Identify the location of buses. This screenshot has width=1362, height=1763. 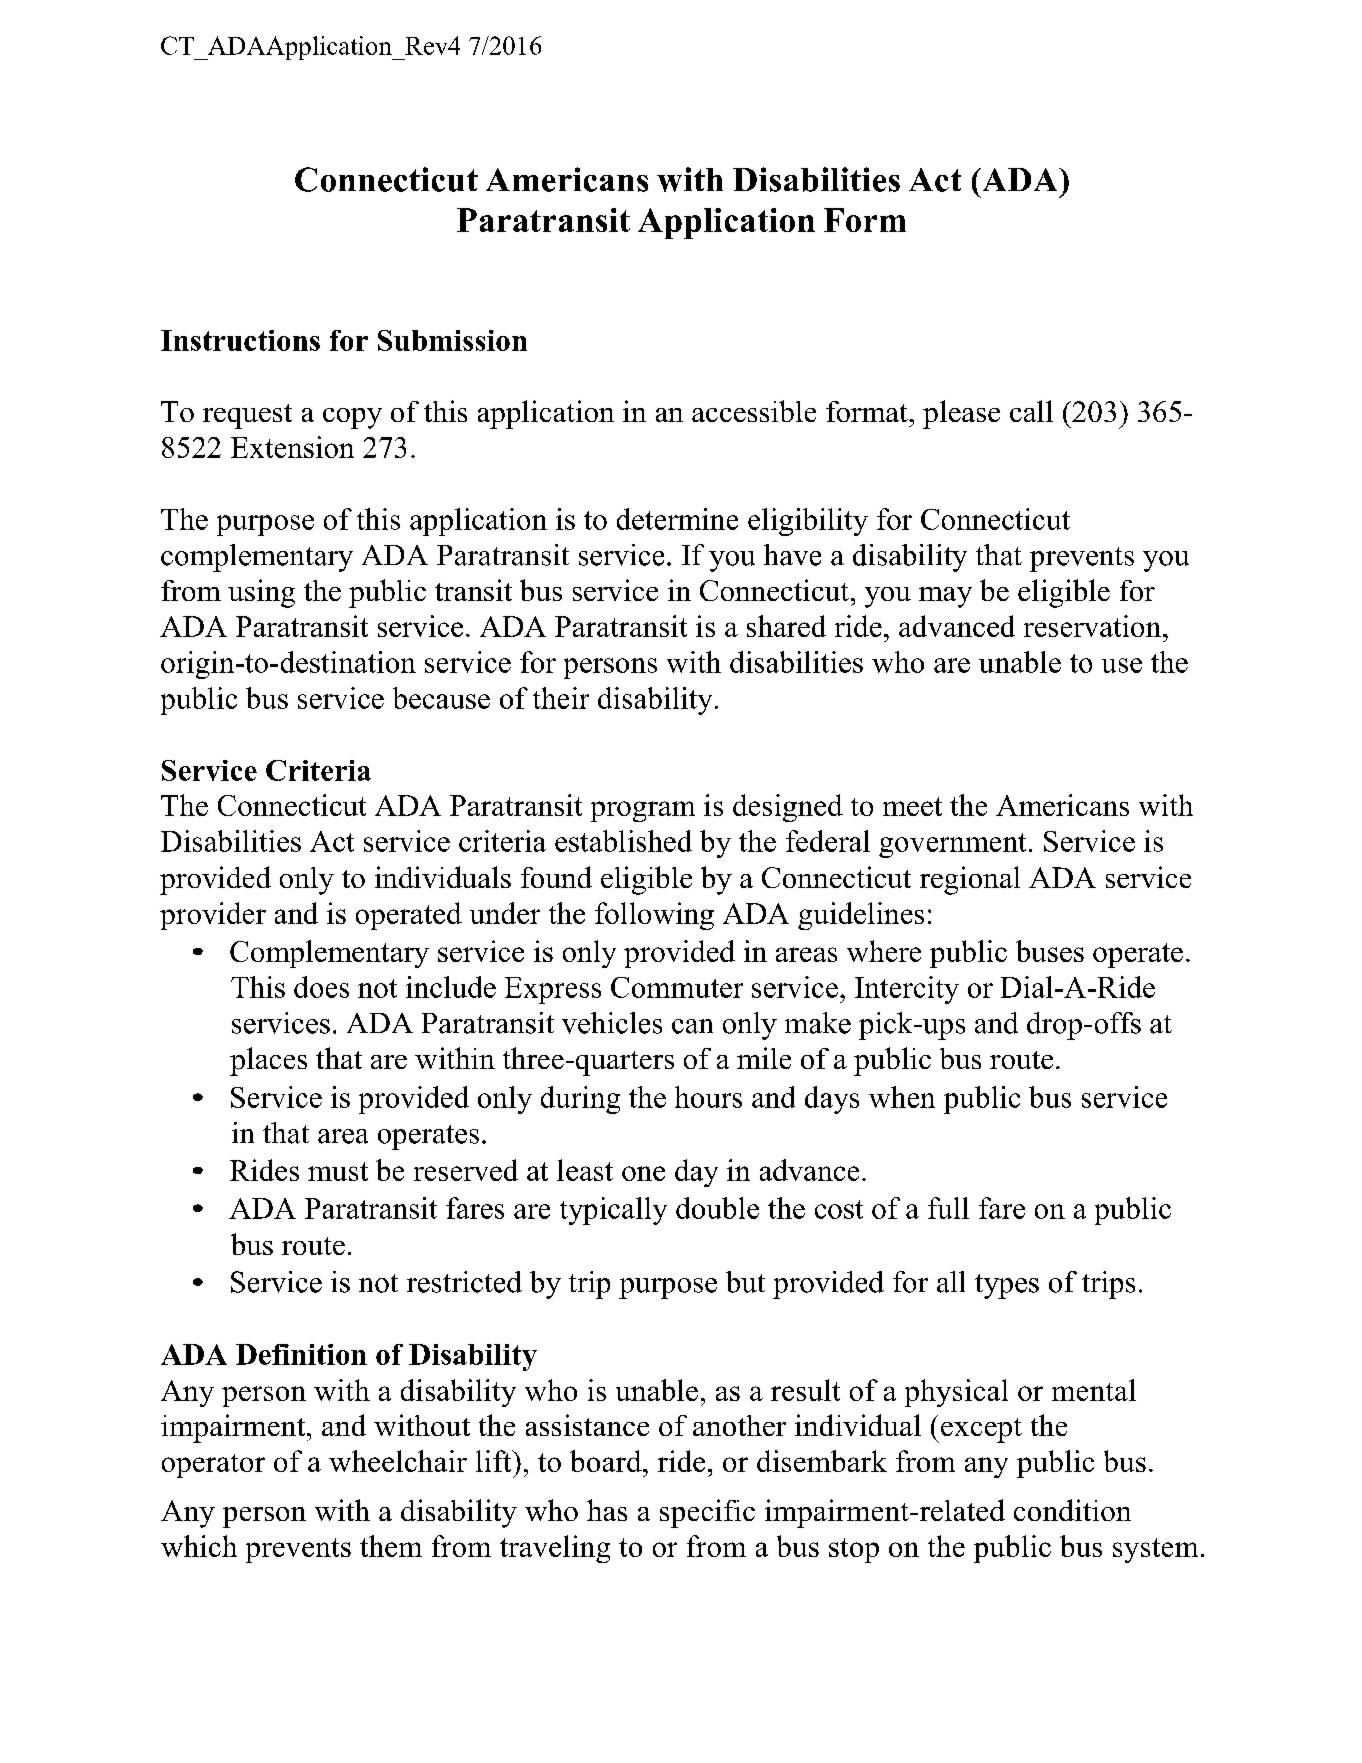
(1050, 951).
